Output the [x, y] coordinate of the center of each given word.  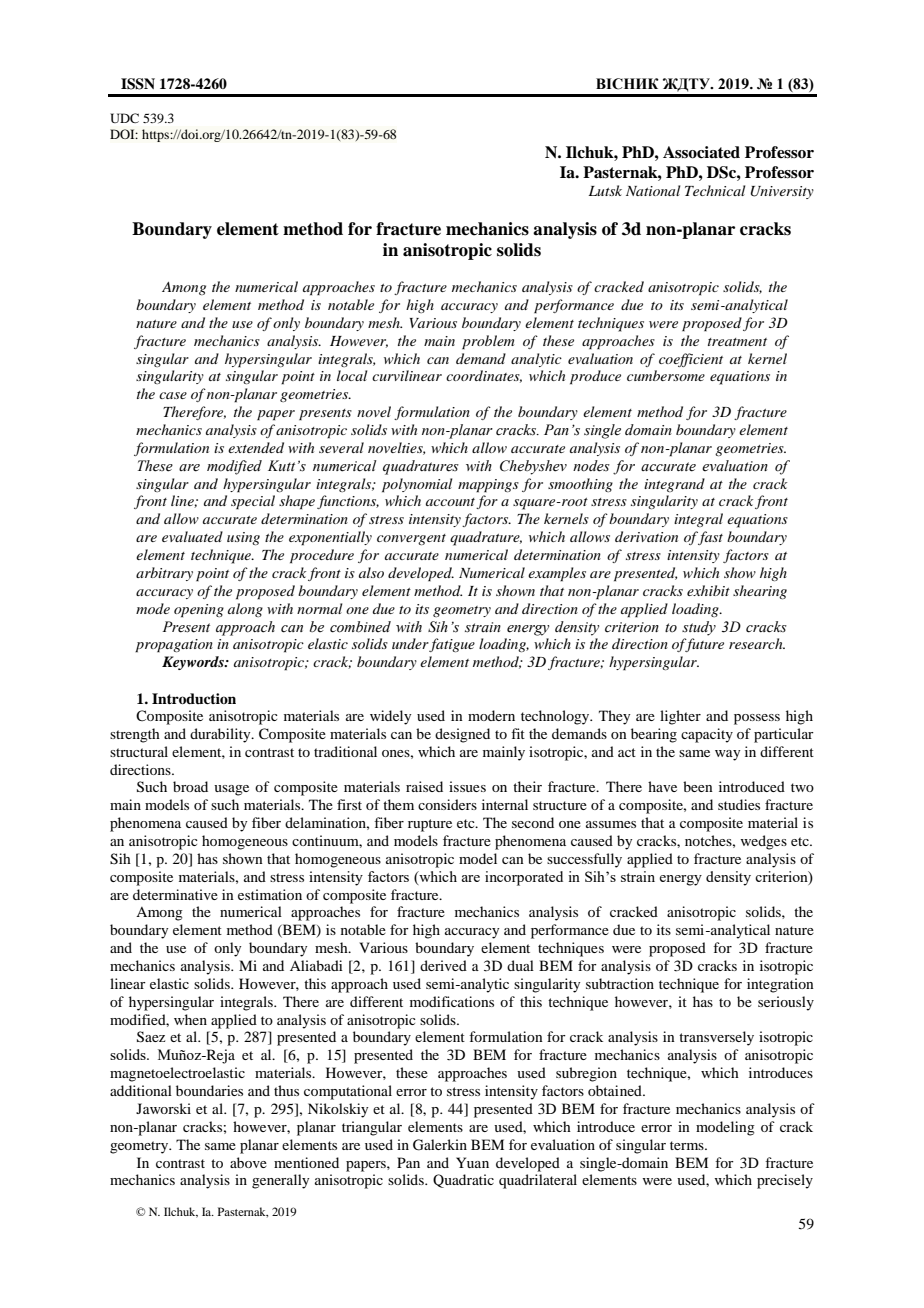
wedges [763, 842]
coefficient [691, 360]
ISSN [138, 84]
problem [488, 342]
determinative [175, 894]
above [248, 1162]
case [173, 395]
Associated [701, 152]
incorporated [524, 878]
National [653, 190]
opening [199, 611]
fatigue [452, 645]
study [699, 628]
